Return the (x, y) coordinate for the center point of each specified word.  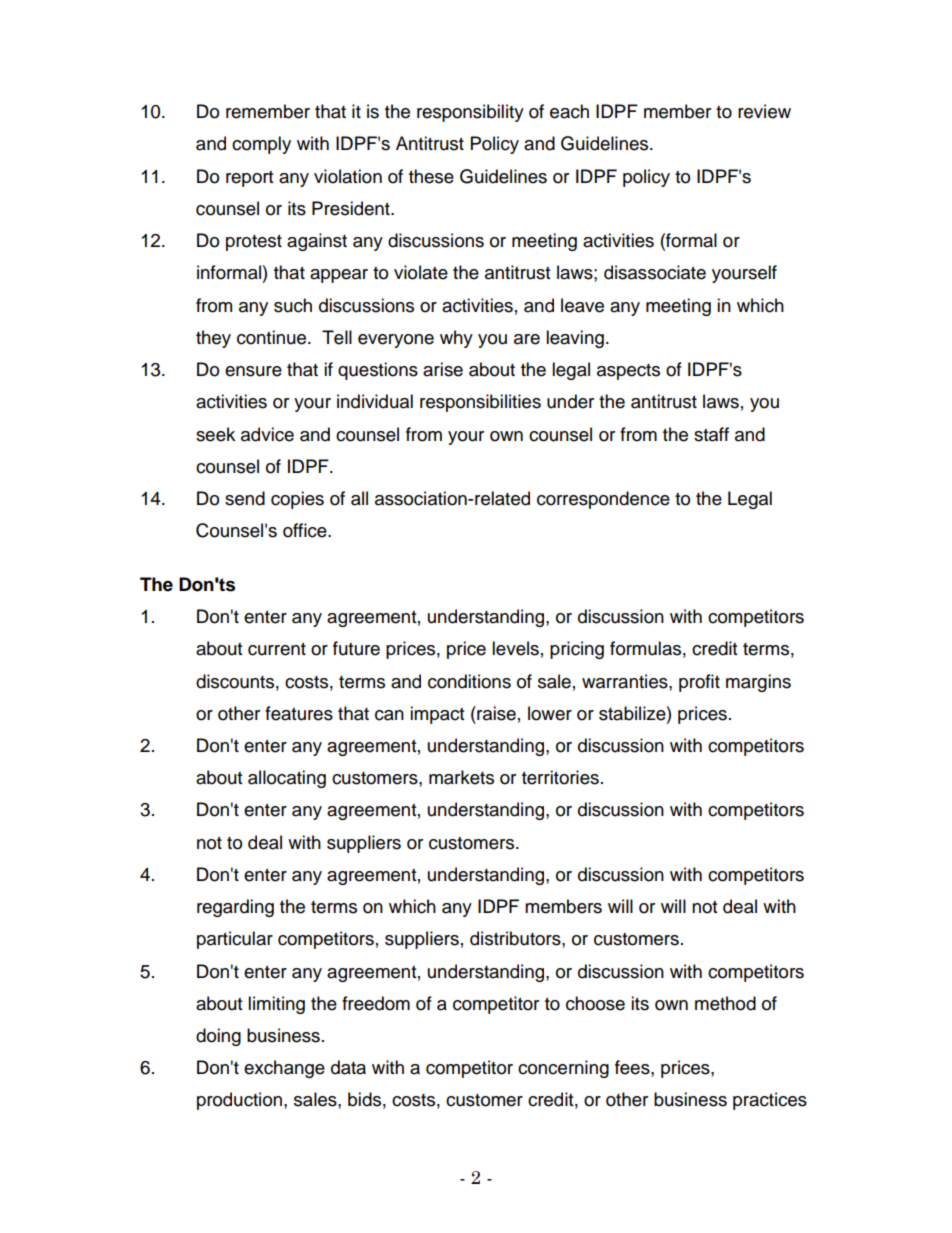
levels (515, 648)
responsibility (470, 113)
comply (261, 145)
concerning (563, 1069)
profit (699, 683)
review (764, 111)
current (277, 649)
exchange (284, 1069)
